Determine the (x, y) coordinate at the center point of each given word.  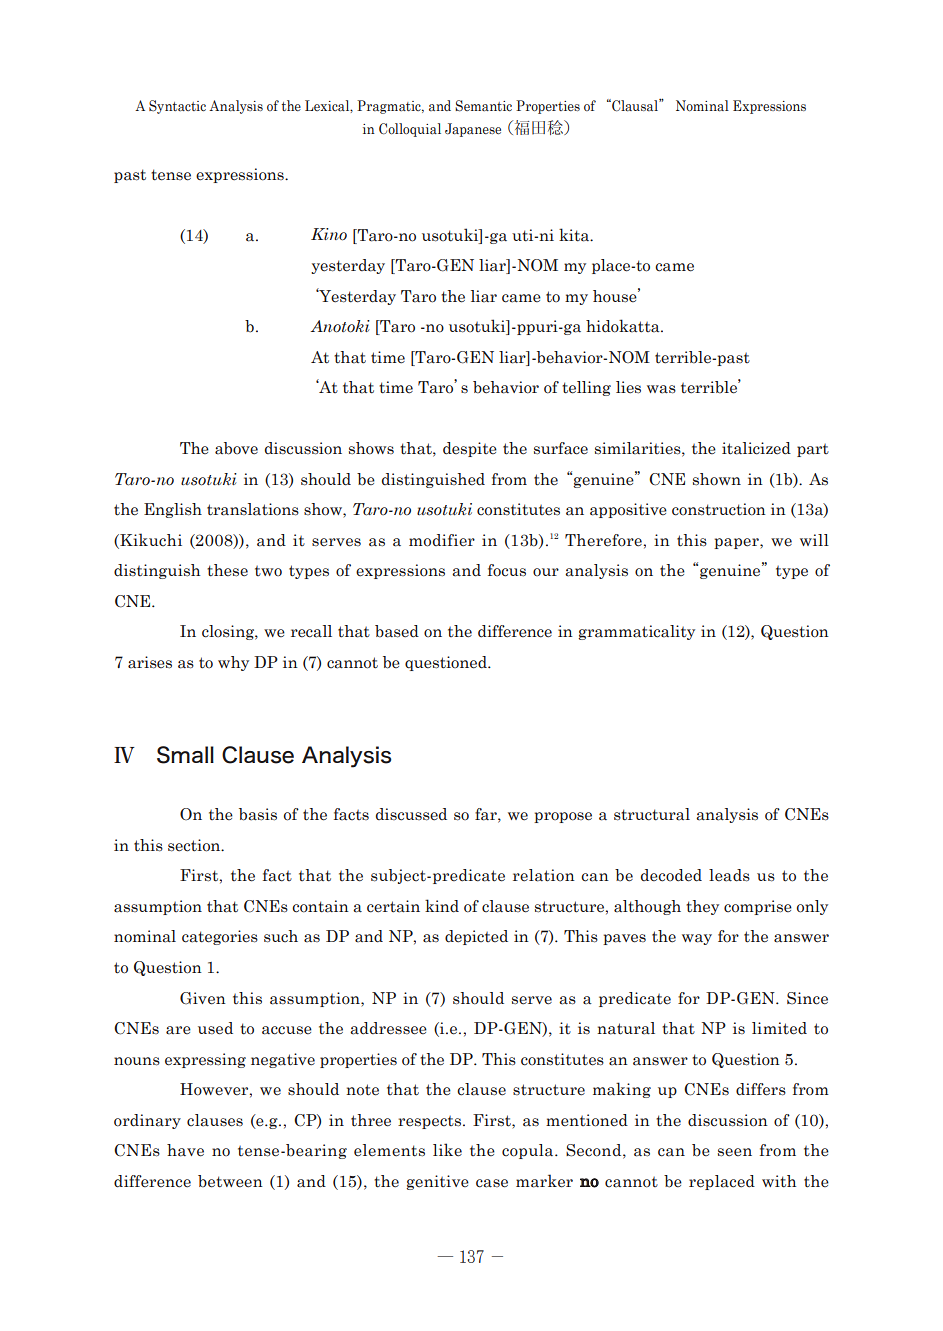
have (185, 1150)
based (397, 631)
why (233, 663)
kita (575, 235)
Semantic (483, 106)
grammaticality (636, 632)
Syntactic (177, 107)
